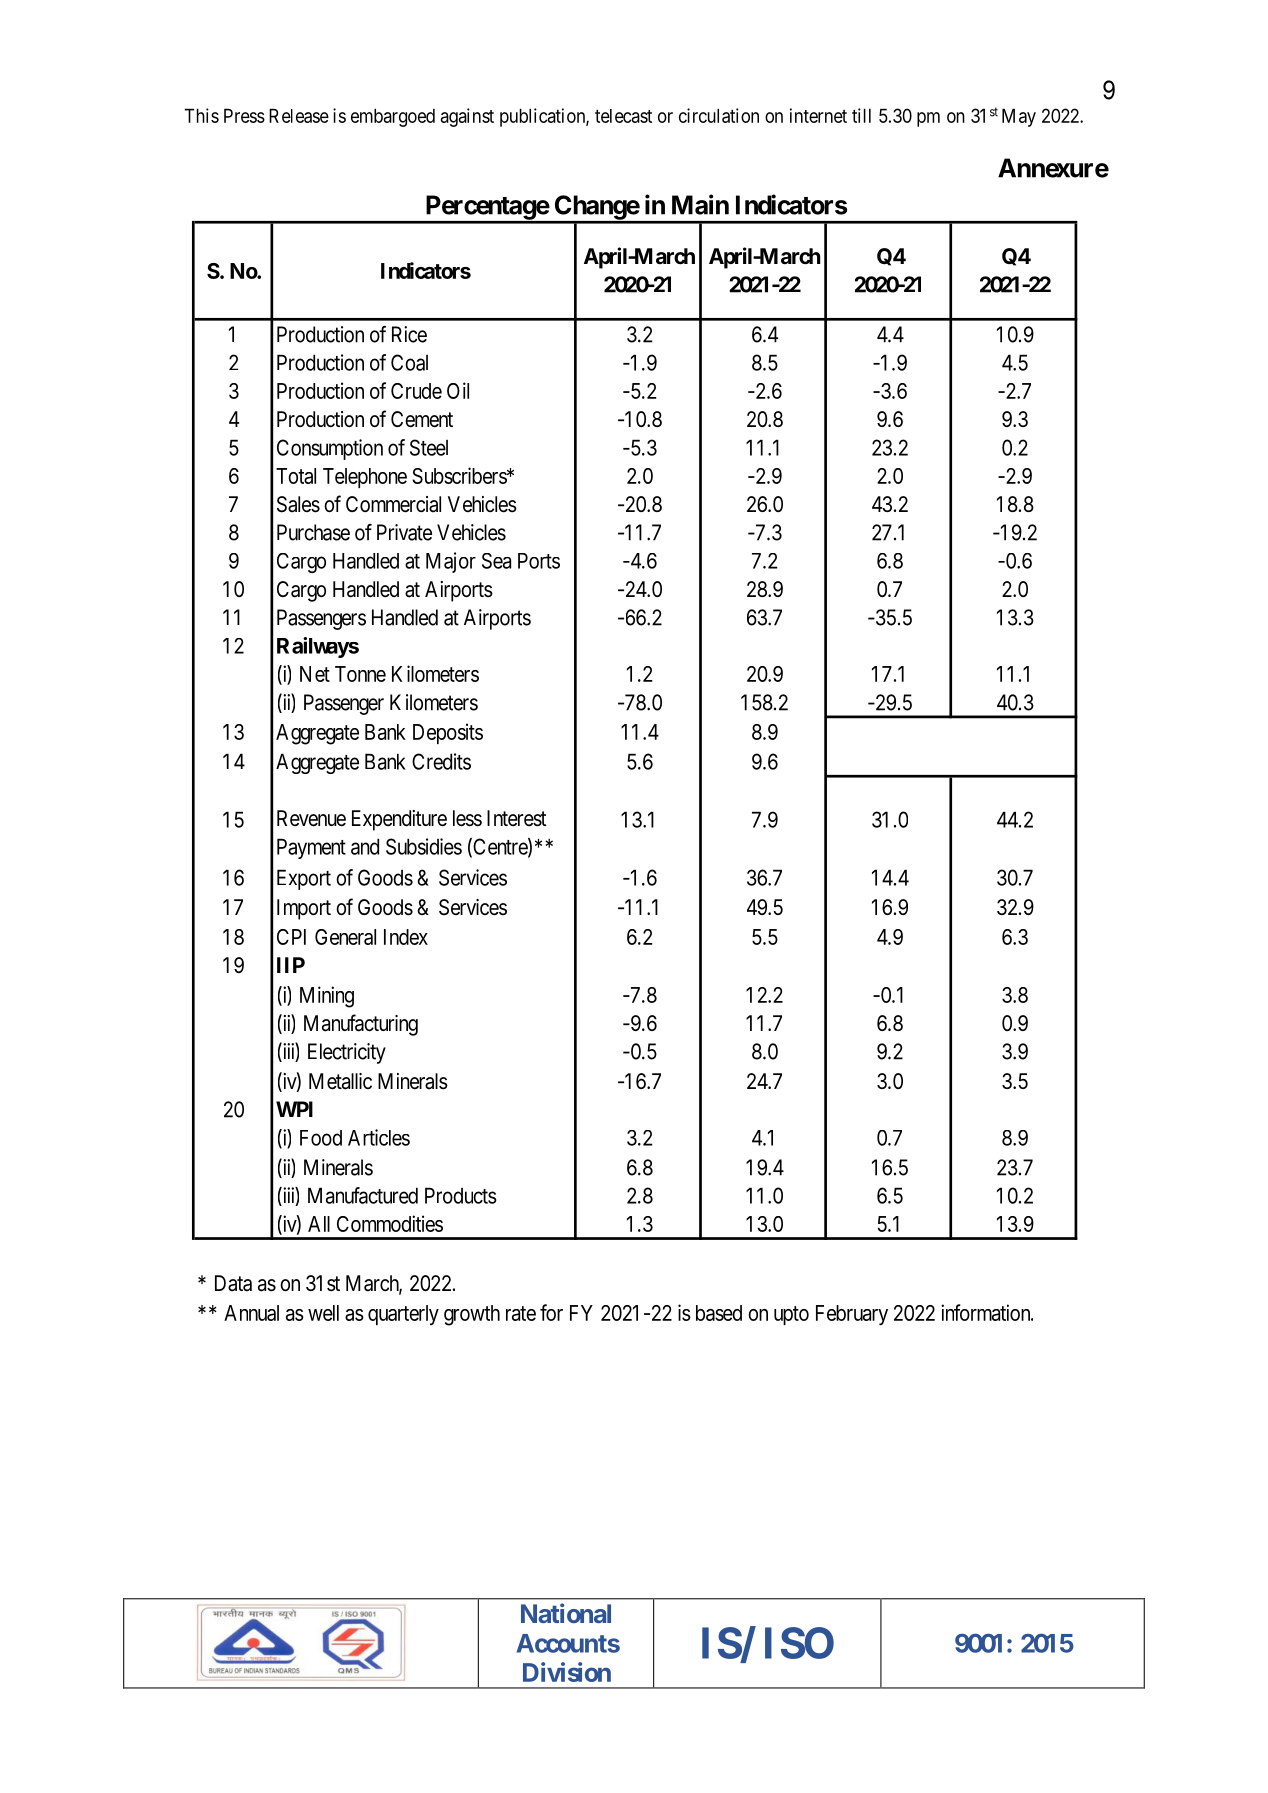 The image size is (1268, 1793). What do you see at coordinates (299, 115) in the document?
I see `Release` at bounding box center [299, 115].
